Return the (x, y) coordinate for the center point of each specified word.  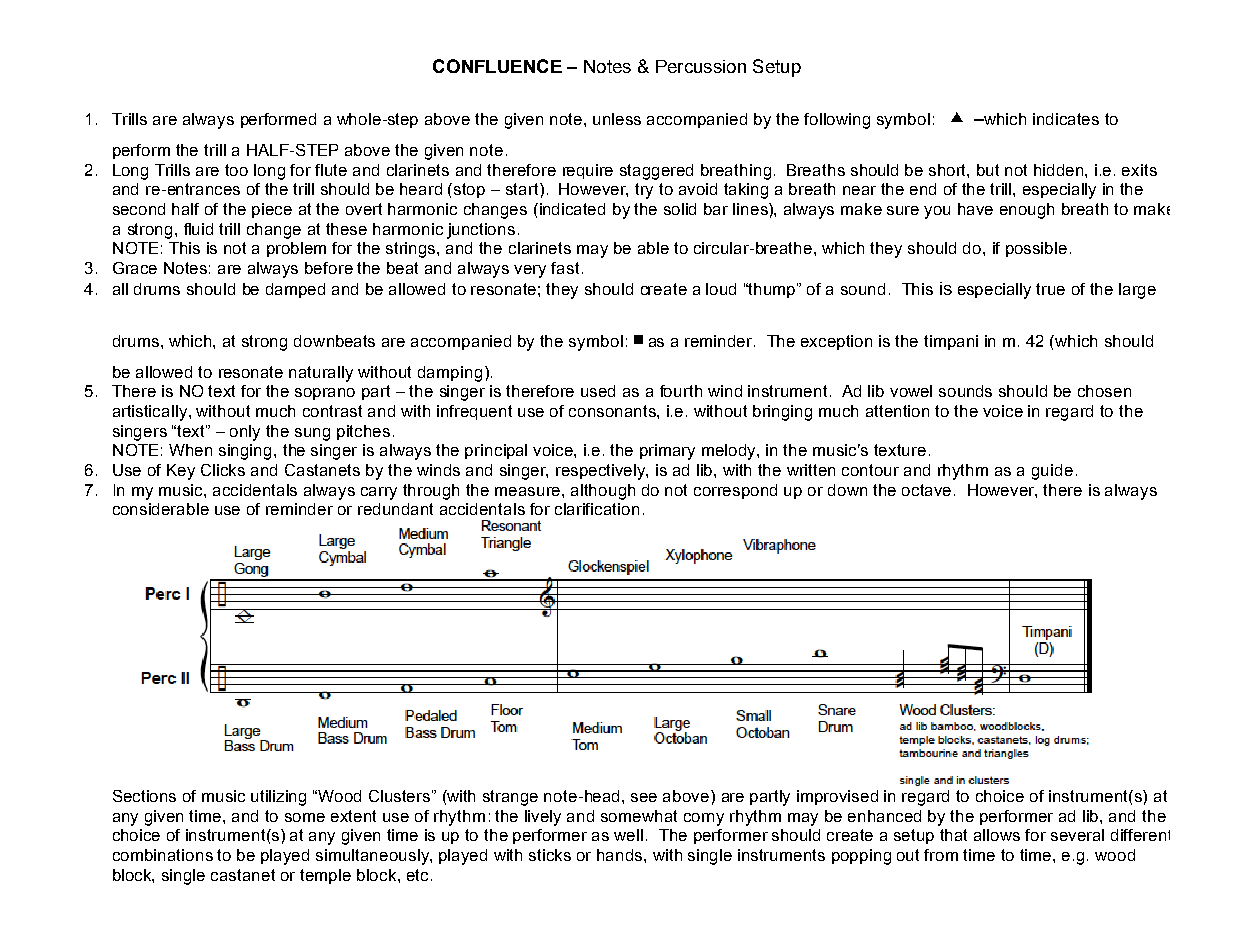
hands (621, 855)
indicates (1066, 119)
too (236, 170)
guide (1052, 472)
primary (667, 452)
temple (325, 876)
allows (997, 835)
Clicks (223, 470)
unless (617, 119)
